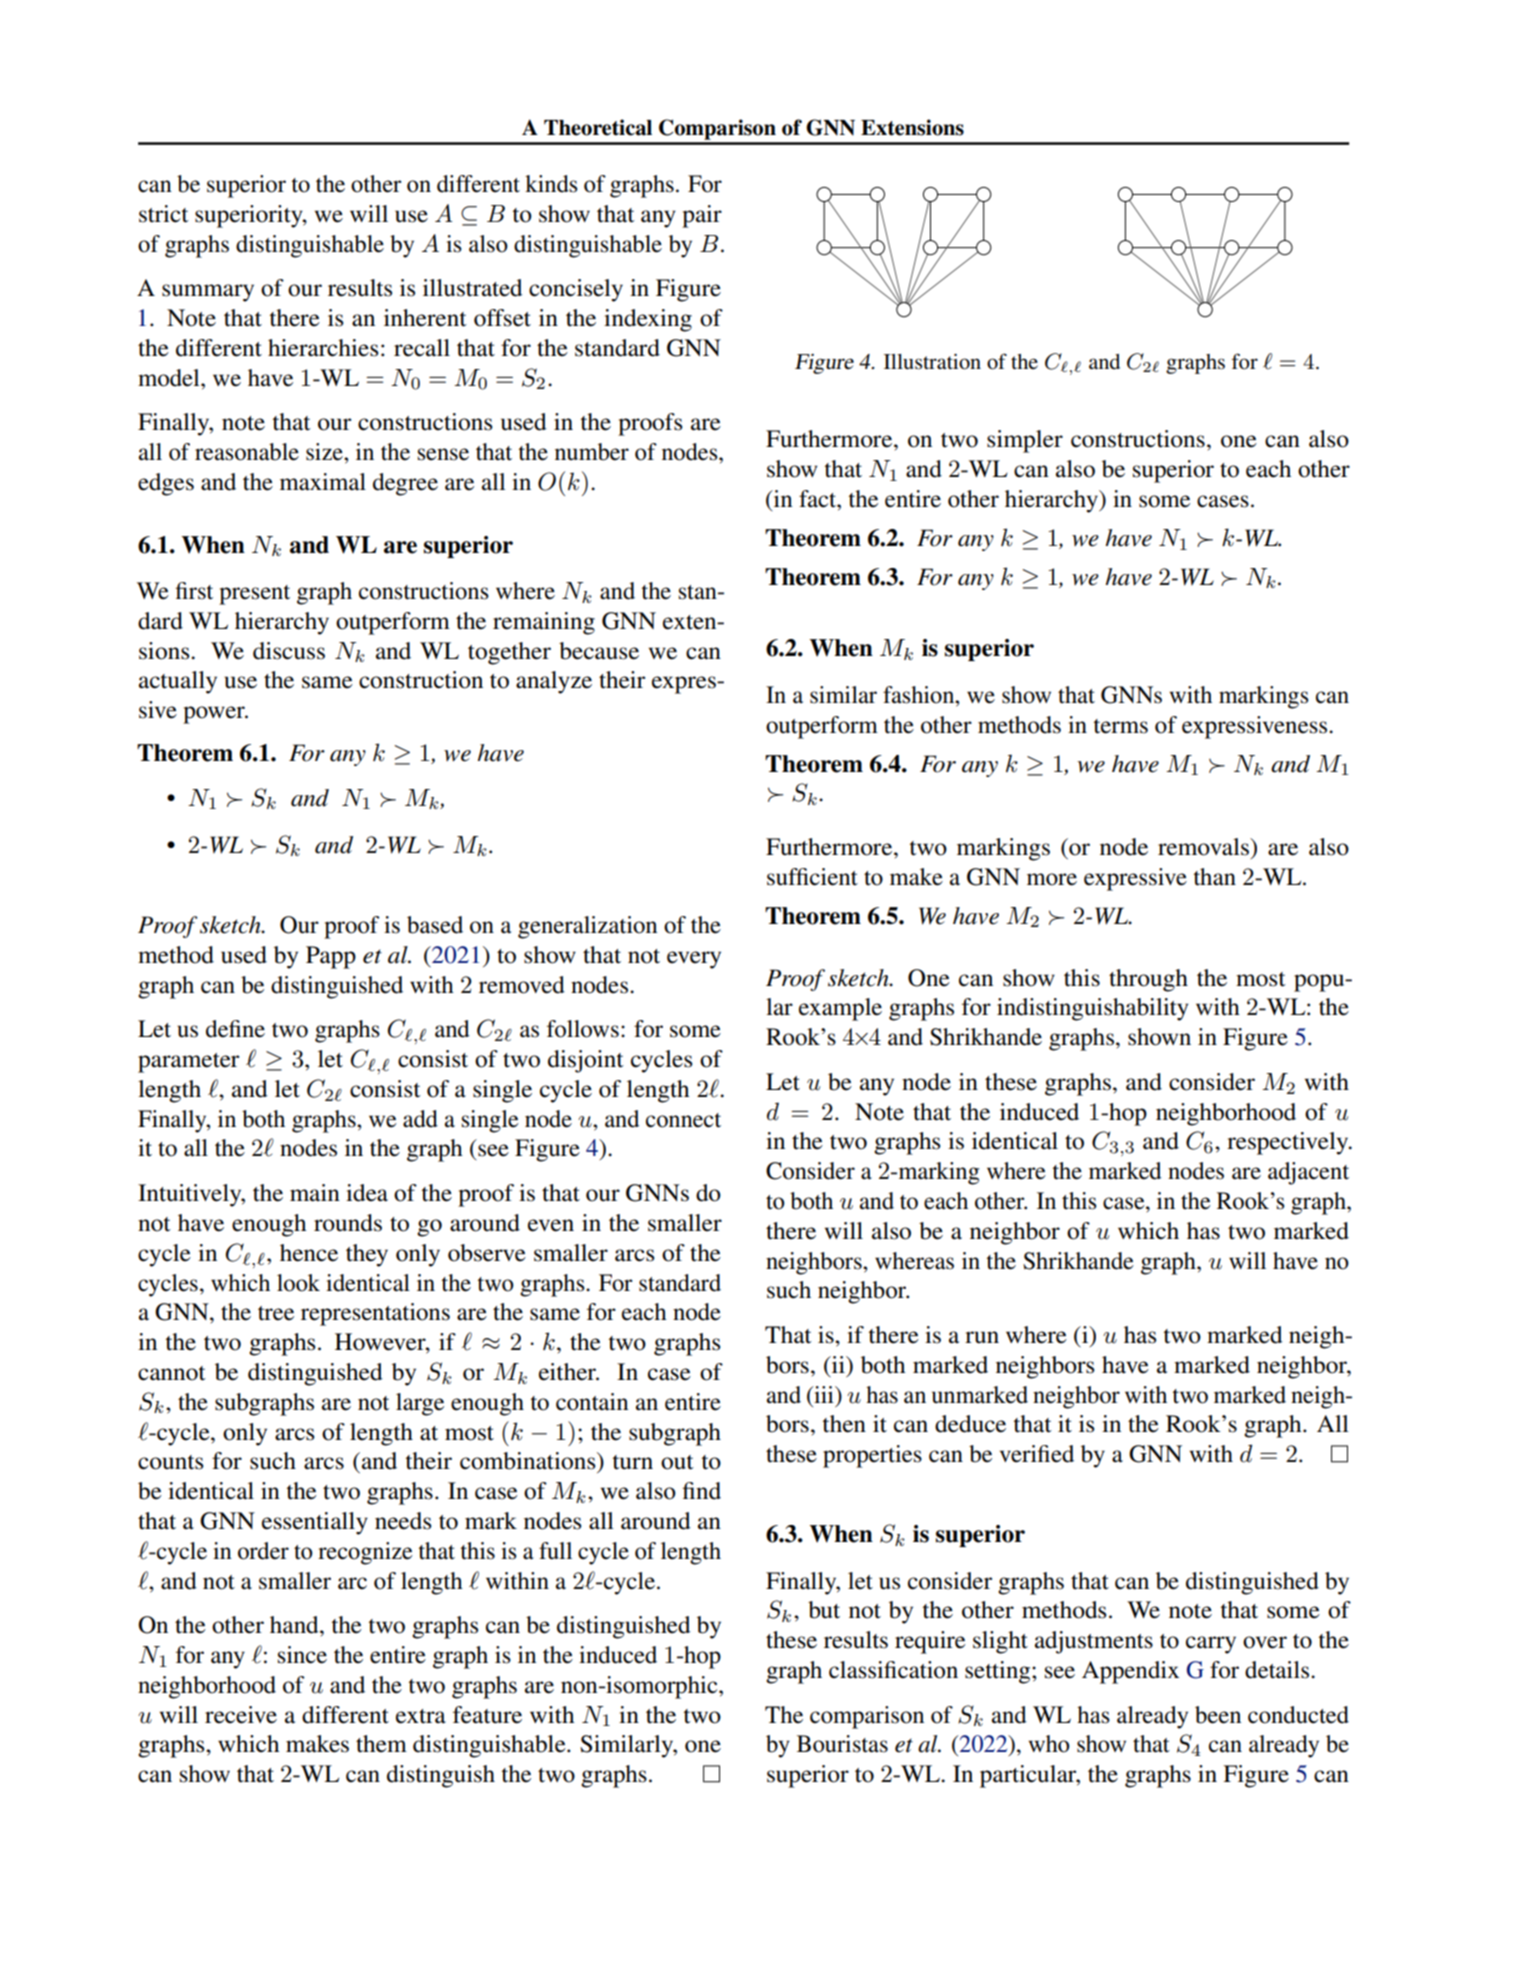 The height and width of the screenshot is (1974, 1525). Describe the element at coordinates (323, 482) in the screenshot. I see `maximal` at that location.
